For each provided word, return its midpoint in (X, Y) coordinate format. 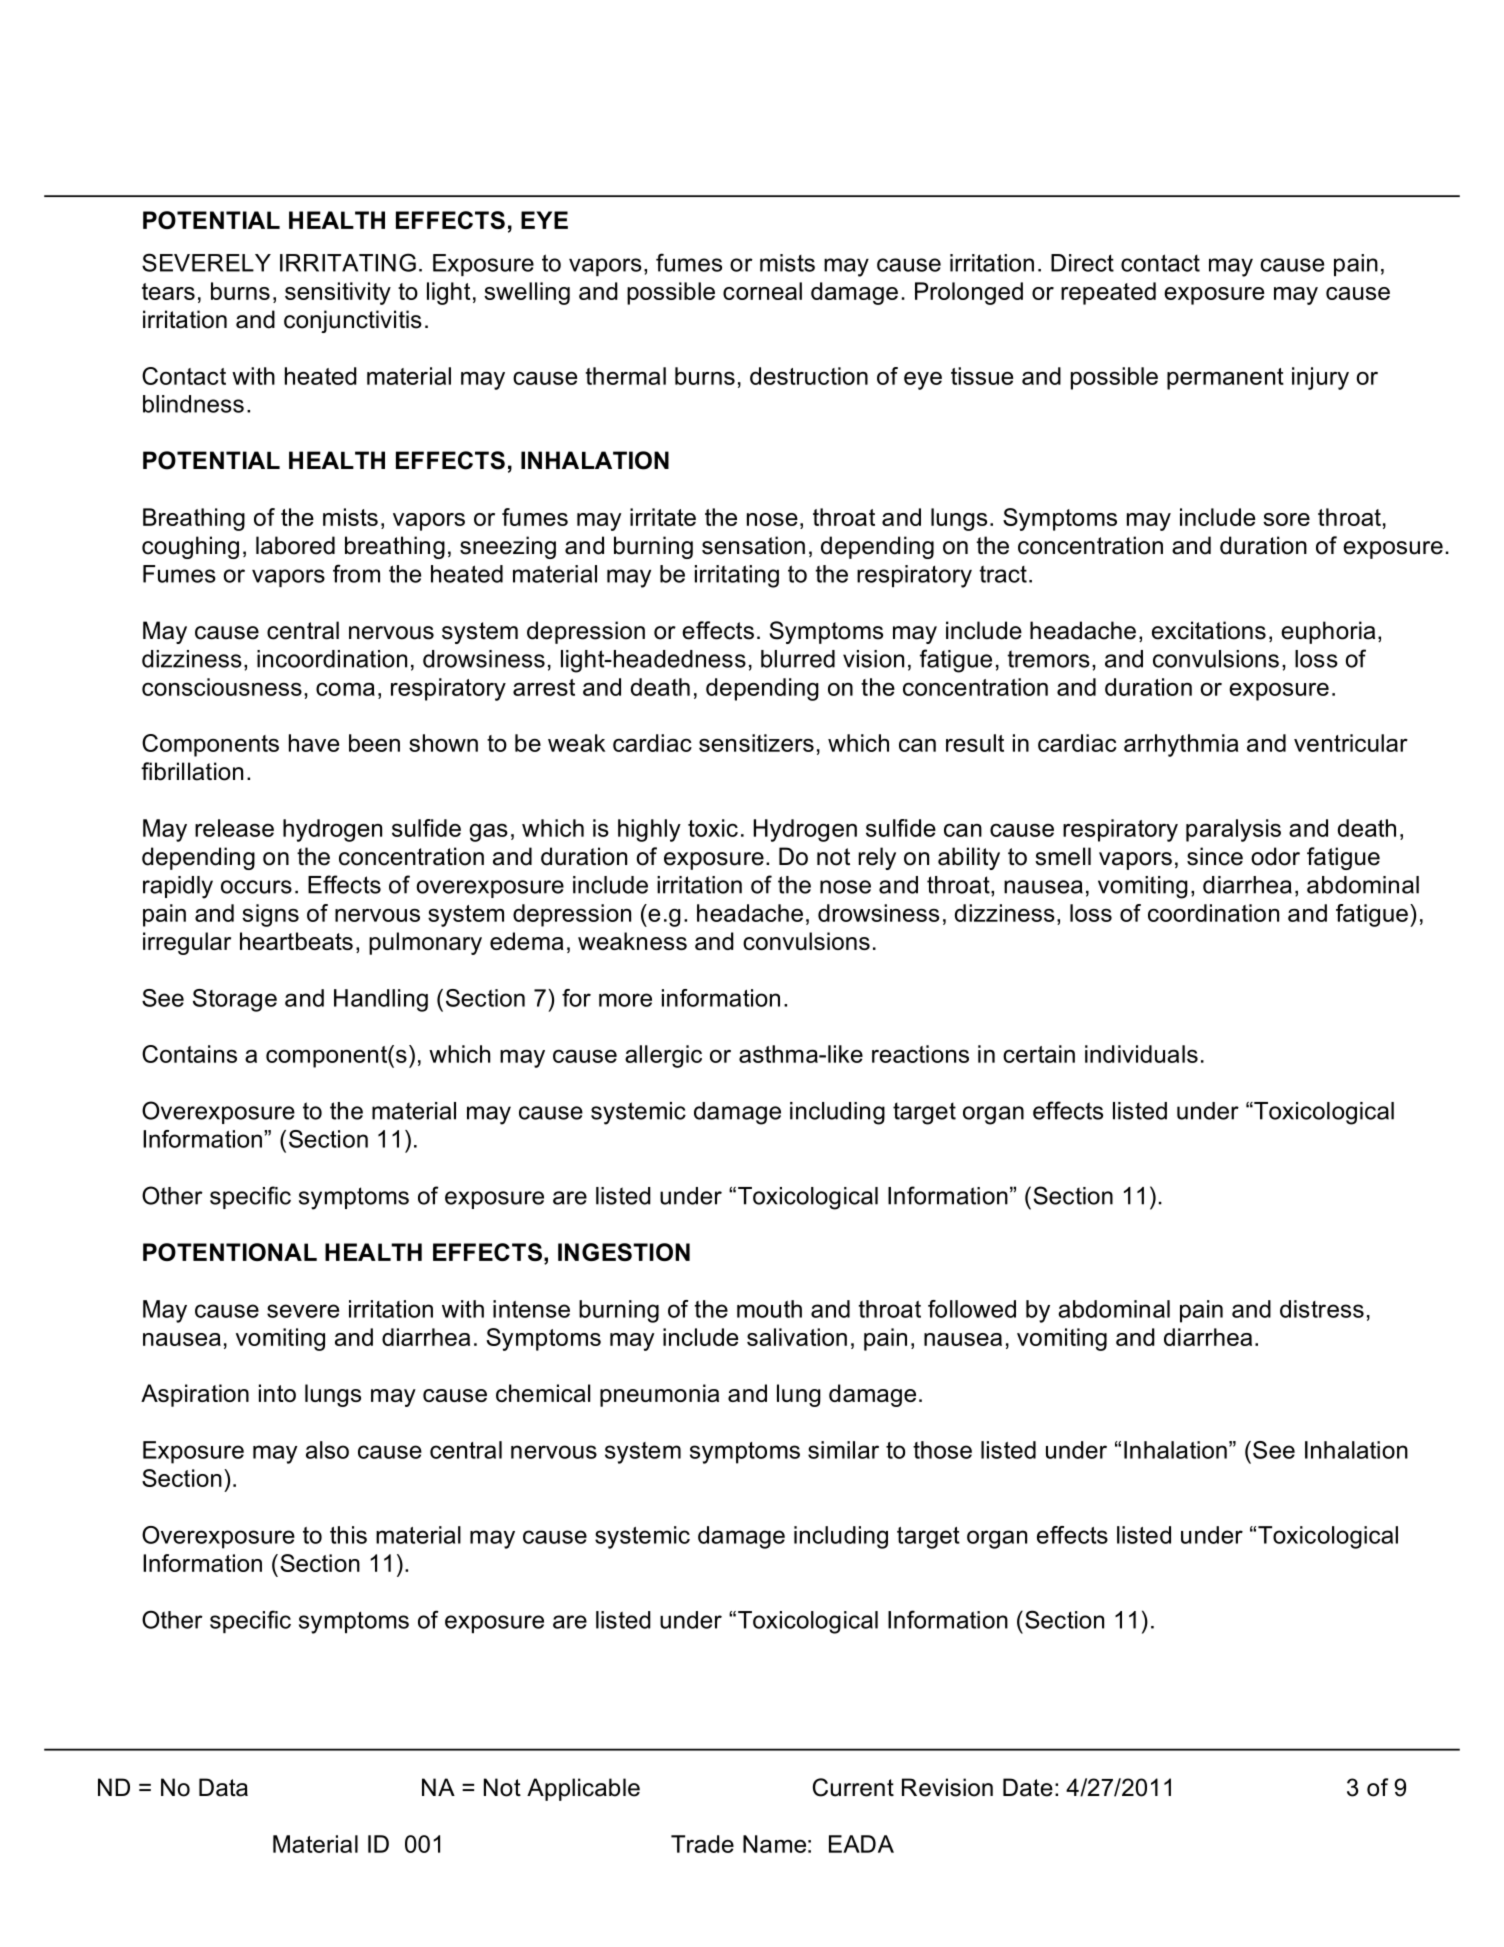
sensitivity (338, 293)
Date (1028, 1787)
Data (223, 1787)
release (234, 828)
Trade (702, 1844)
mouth (769, 1309)
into (277, 1393)
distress (1322, 1309)
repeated (1108, 293)
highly (649, 830)
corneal (762, 291)
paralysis (1233, 830)
